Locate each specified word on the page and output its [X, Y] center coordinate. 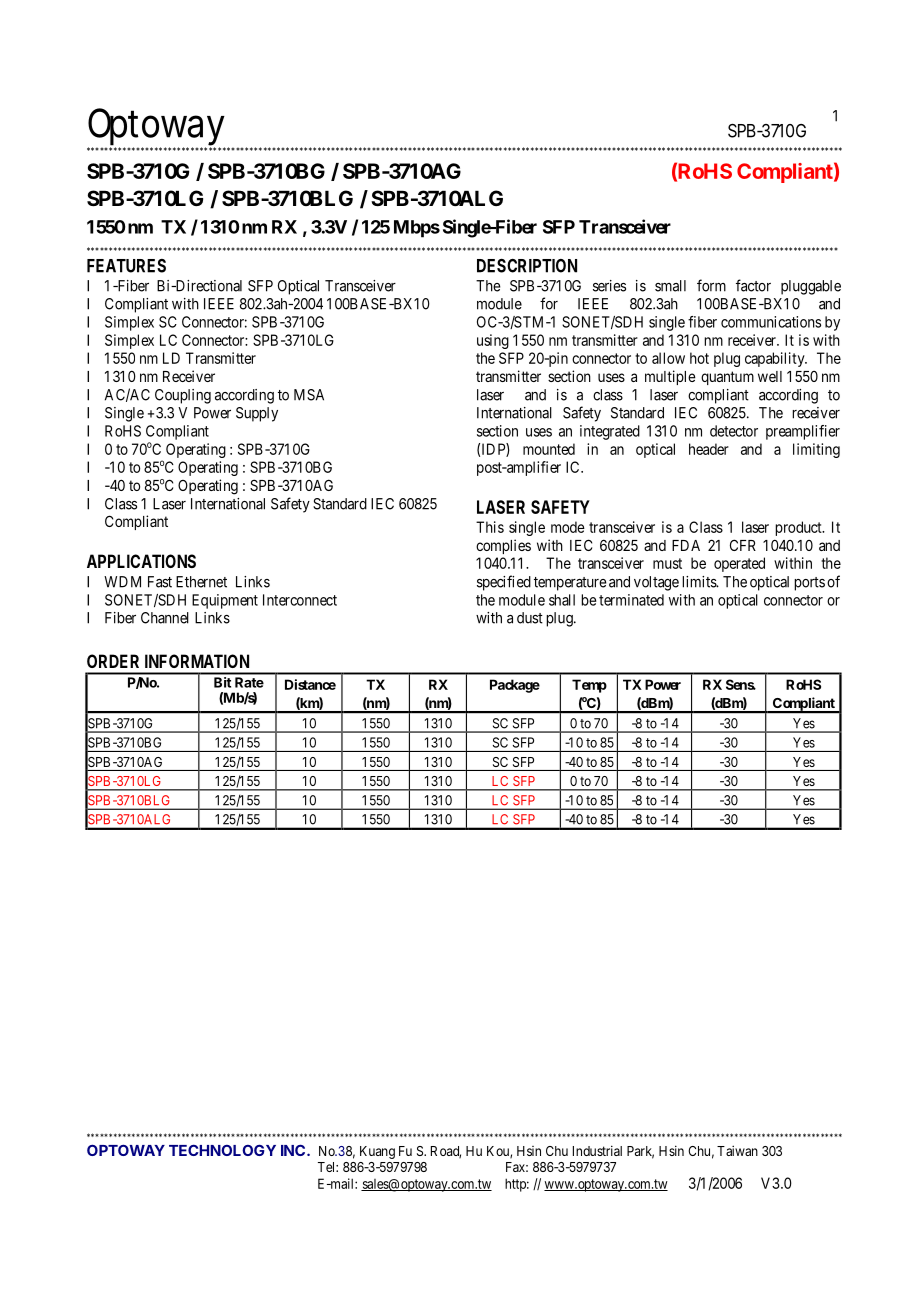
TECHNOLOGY [222, 1150]
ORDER [113, 661]
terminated [631, 600]
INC [293, 1150]
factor [753, 285]
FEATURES [126, 266]
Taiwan [737, 1150]
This [490, 527]
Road [446, 1152]
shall [562, 600]
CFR [743, 545]
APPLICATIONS [141, 561]
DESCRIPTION [527, 266]
